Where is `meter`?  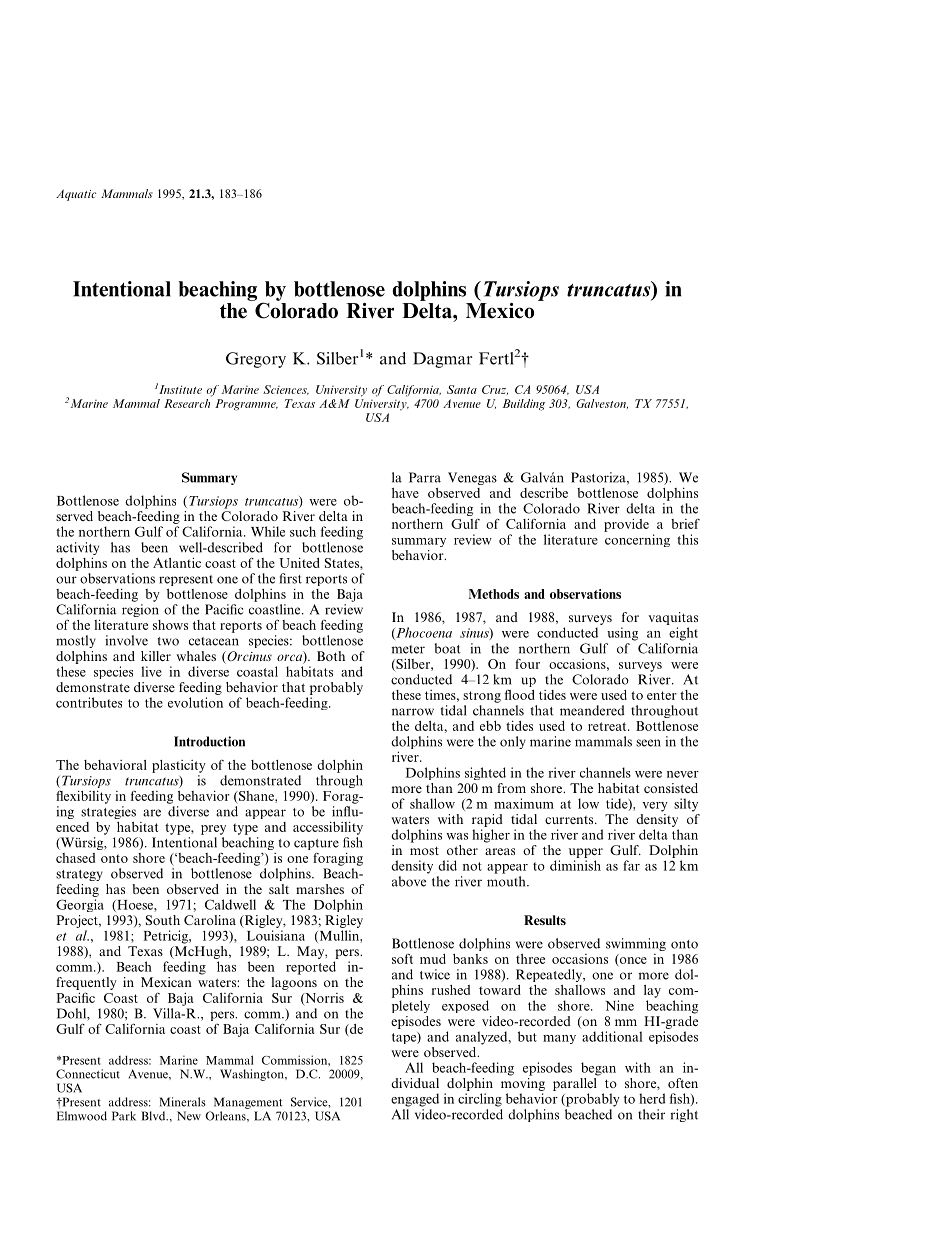 meter is located at coordinates (408, 649).
